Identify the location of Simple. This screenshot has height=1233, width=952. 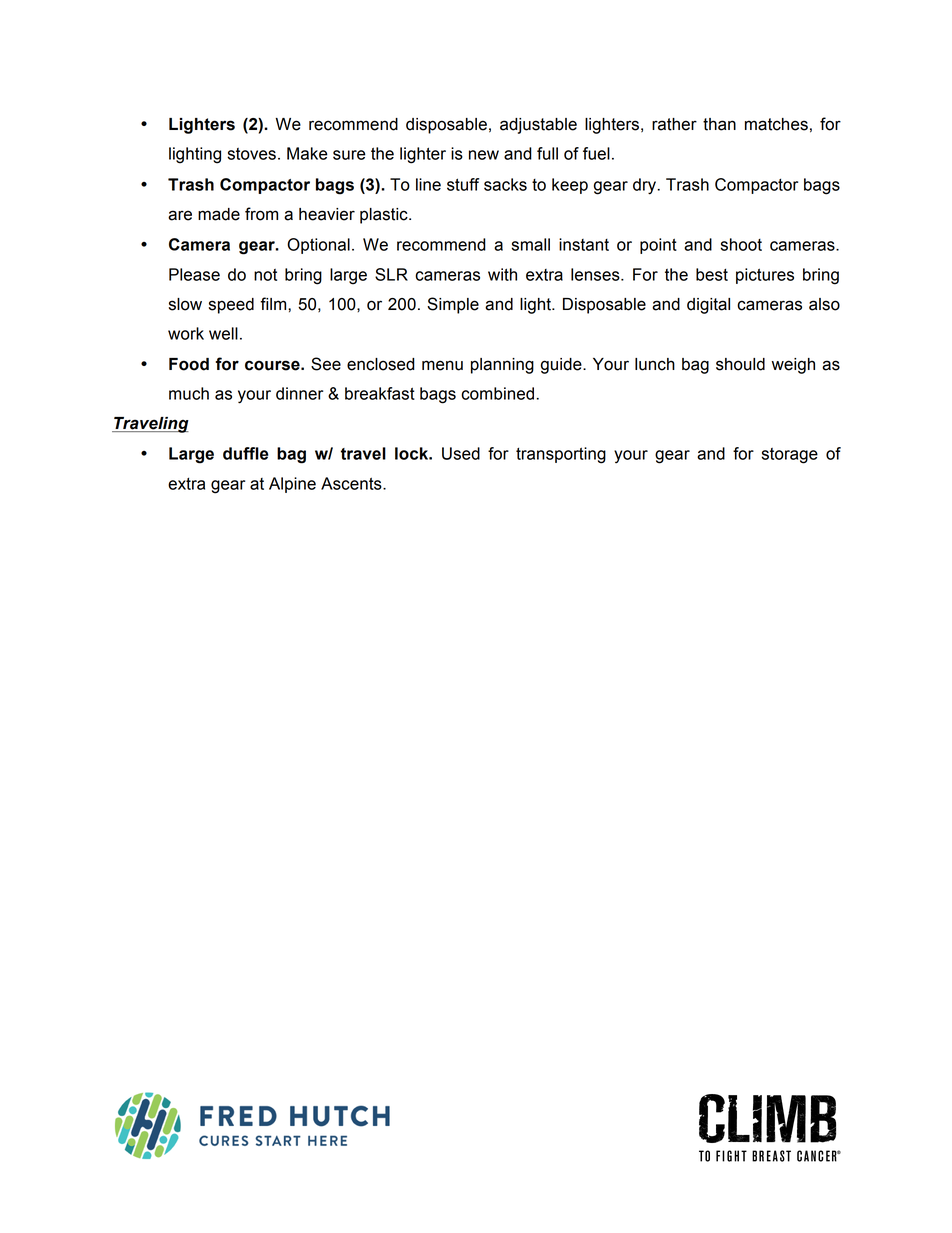
(453, 305).
